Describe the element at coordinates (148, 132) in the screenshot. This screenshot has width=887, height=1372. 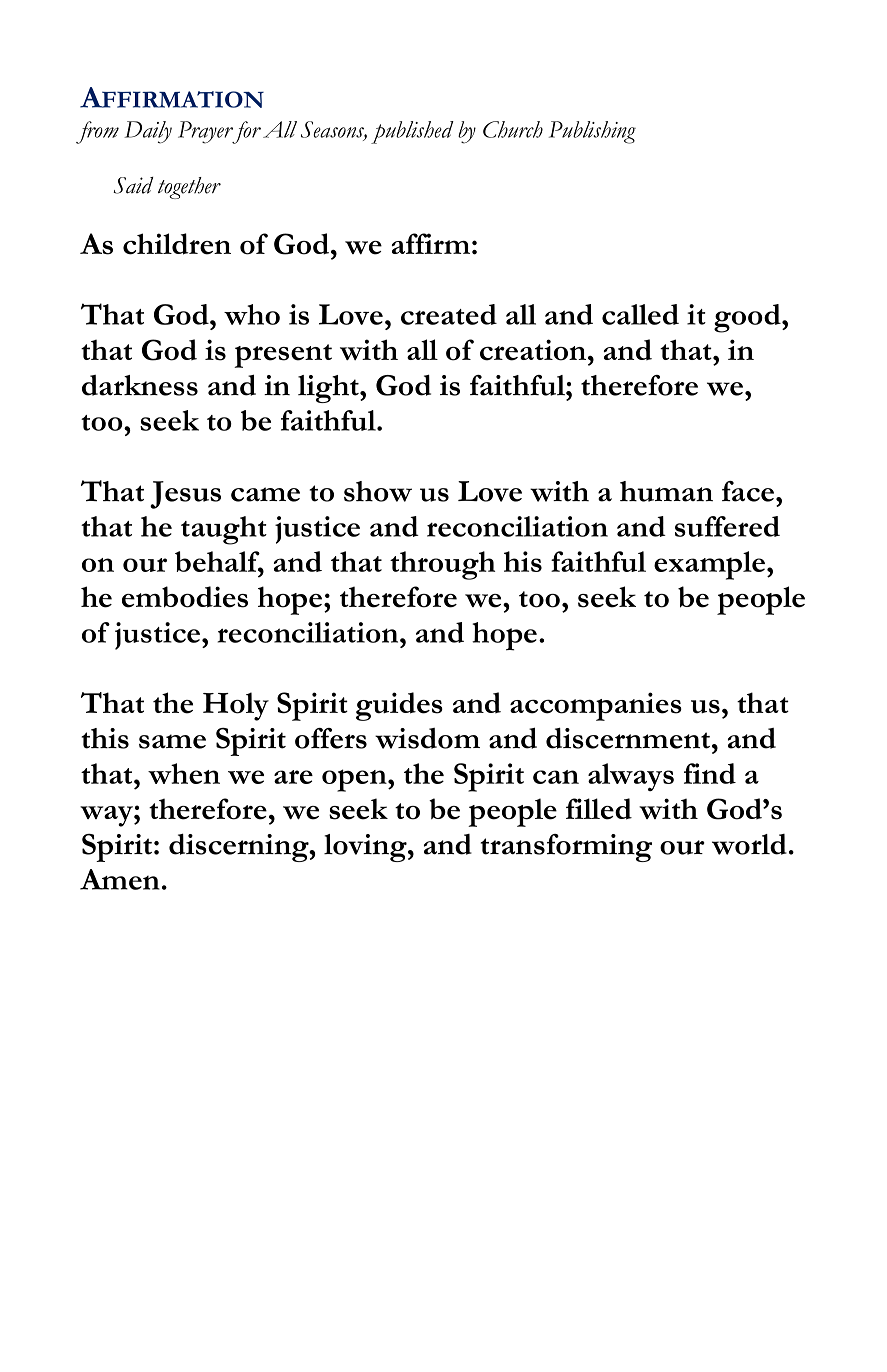
I see `Daily` at that location.
